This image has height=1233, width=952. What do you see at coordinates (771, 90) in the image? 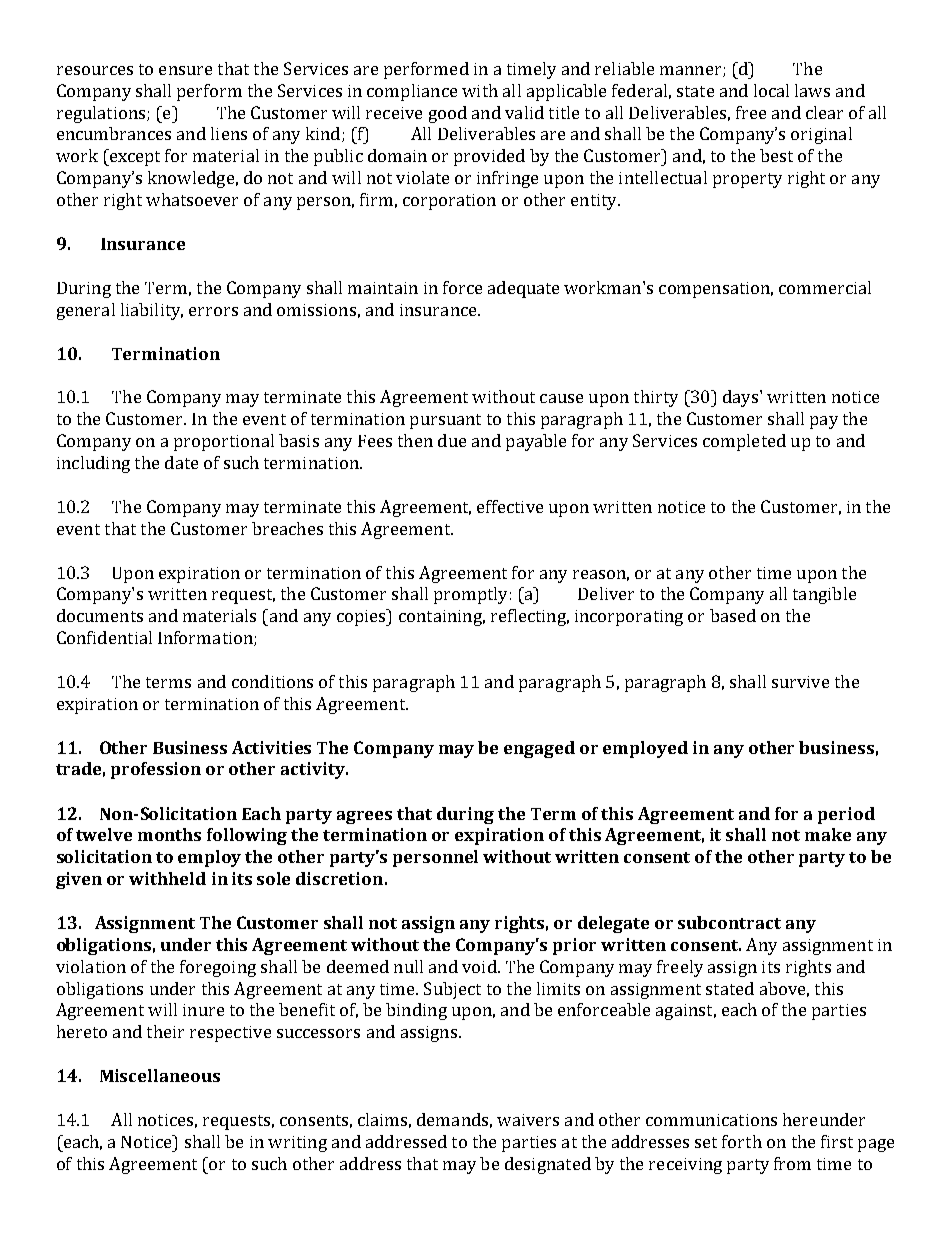
I see `local` at bounding box center [771, 90].
